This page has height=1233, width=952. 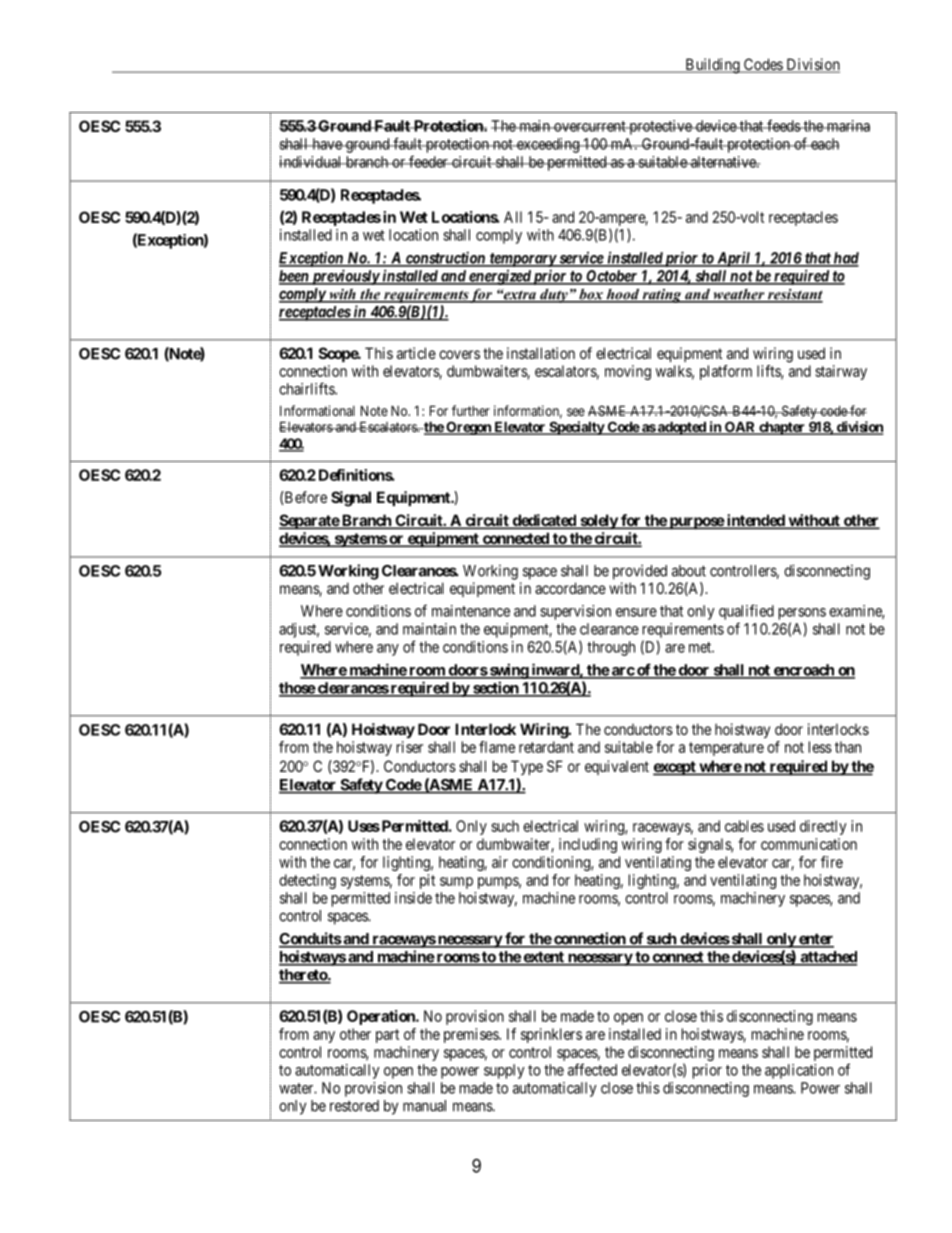 I want to click on feeds, so click(x=783, y=125).
